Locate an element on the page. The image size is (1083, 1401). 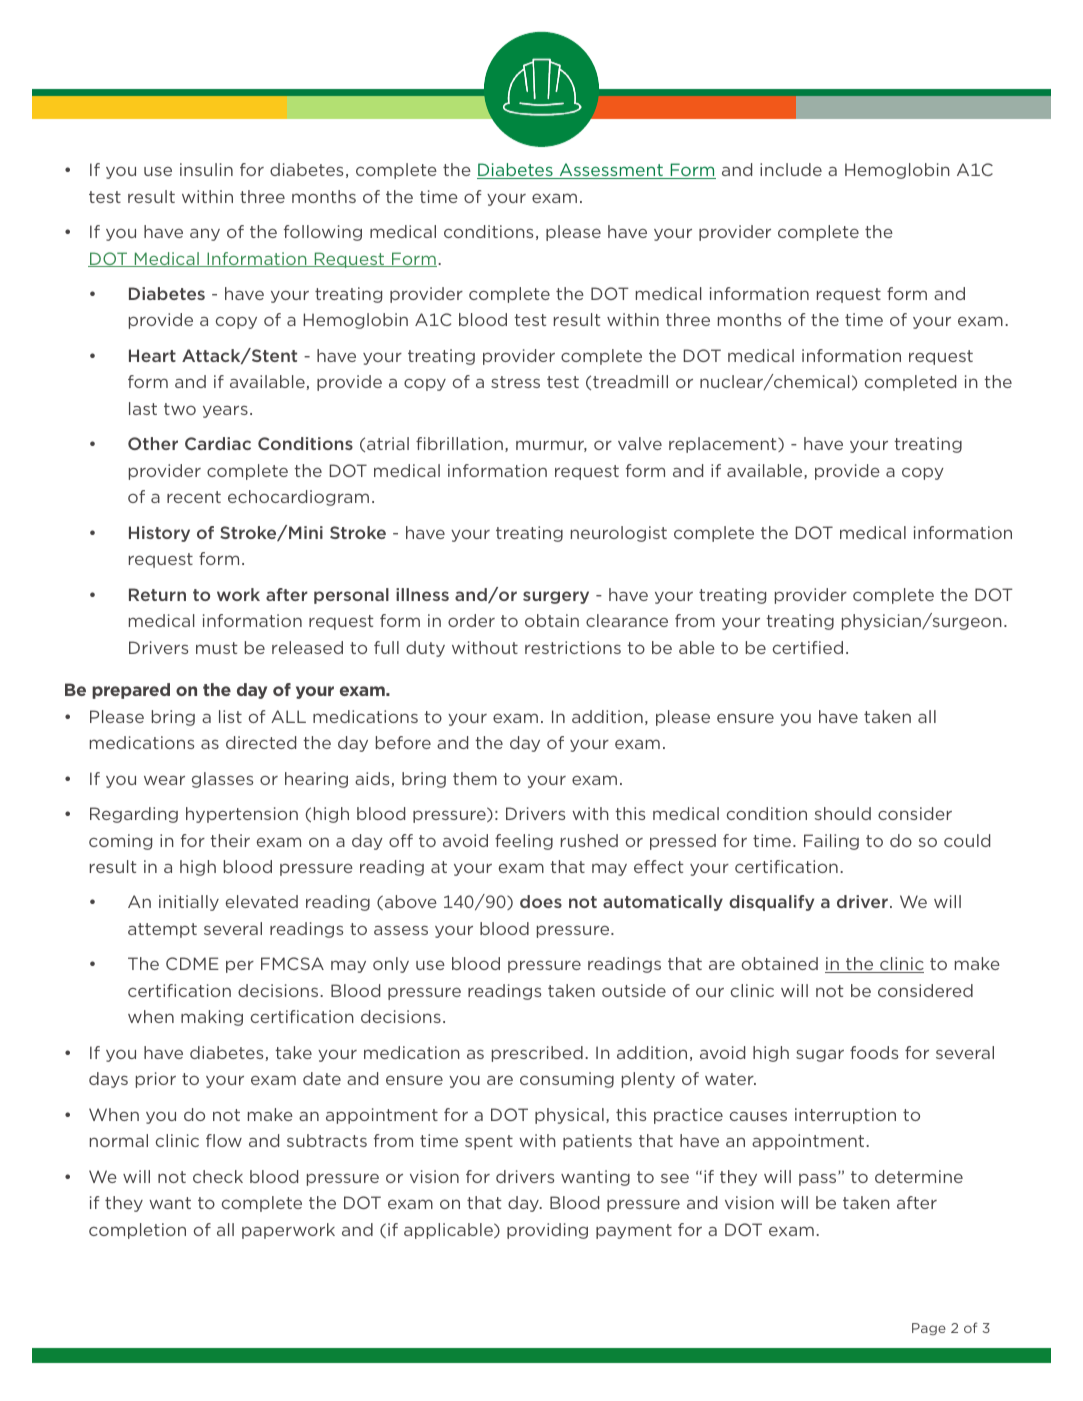
following is located at coordinates (323, 233).
